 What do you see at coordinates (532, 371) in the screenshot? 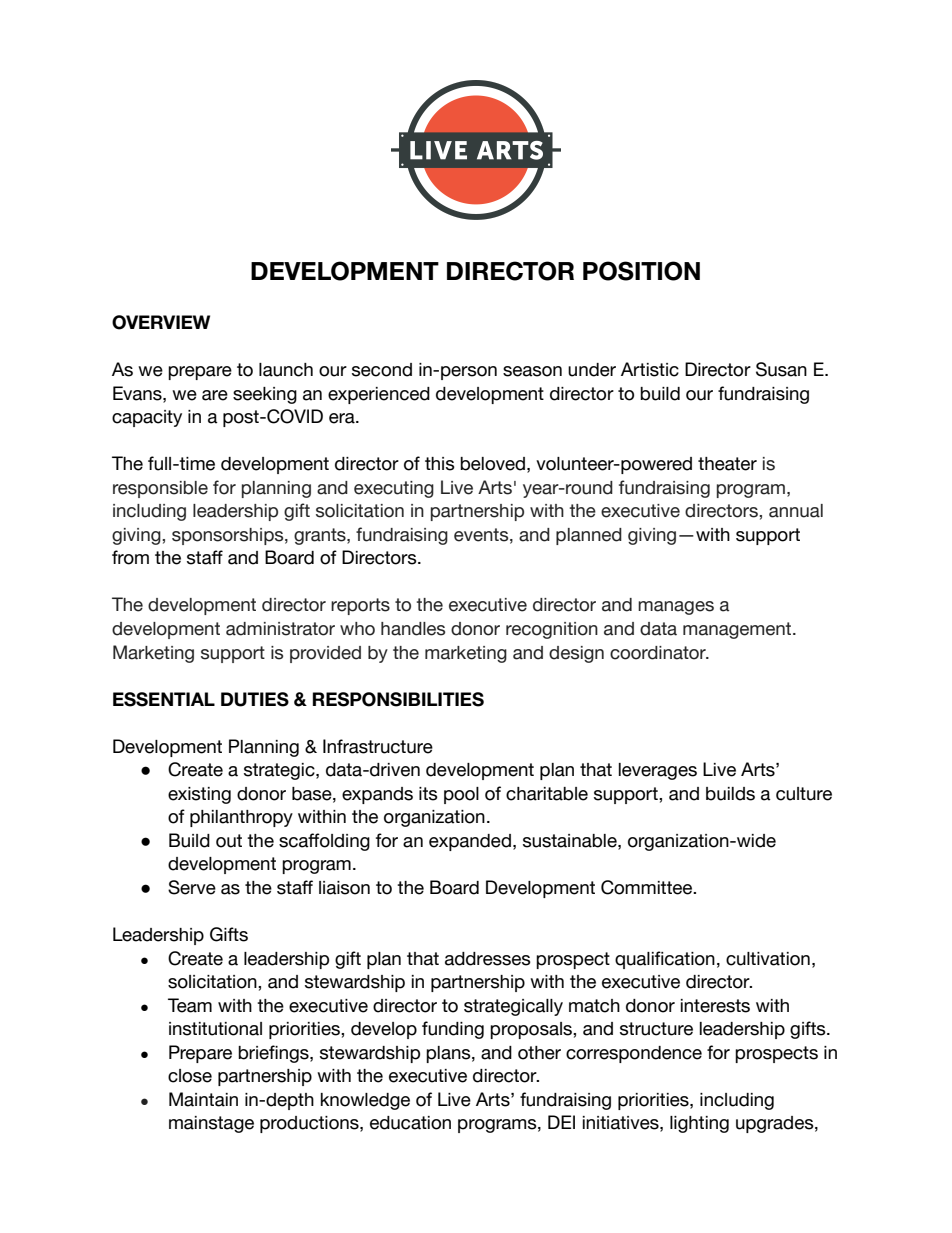
I see `season` at bounding box center [532, 371].
